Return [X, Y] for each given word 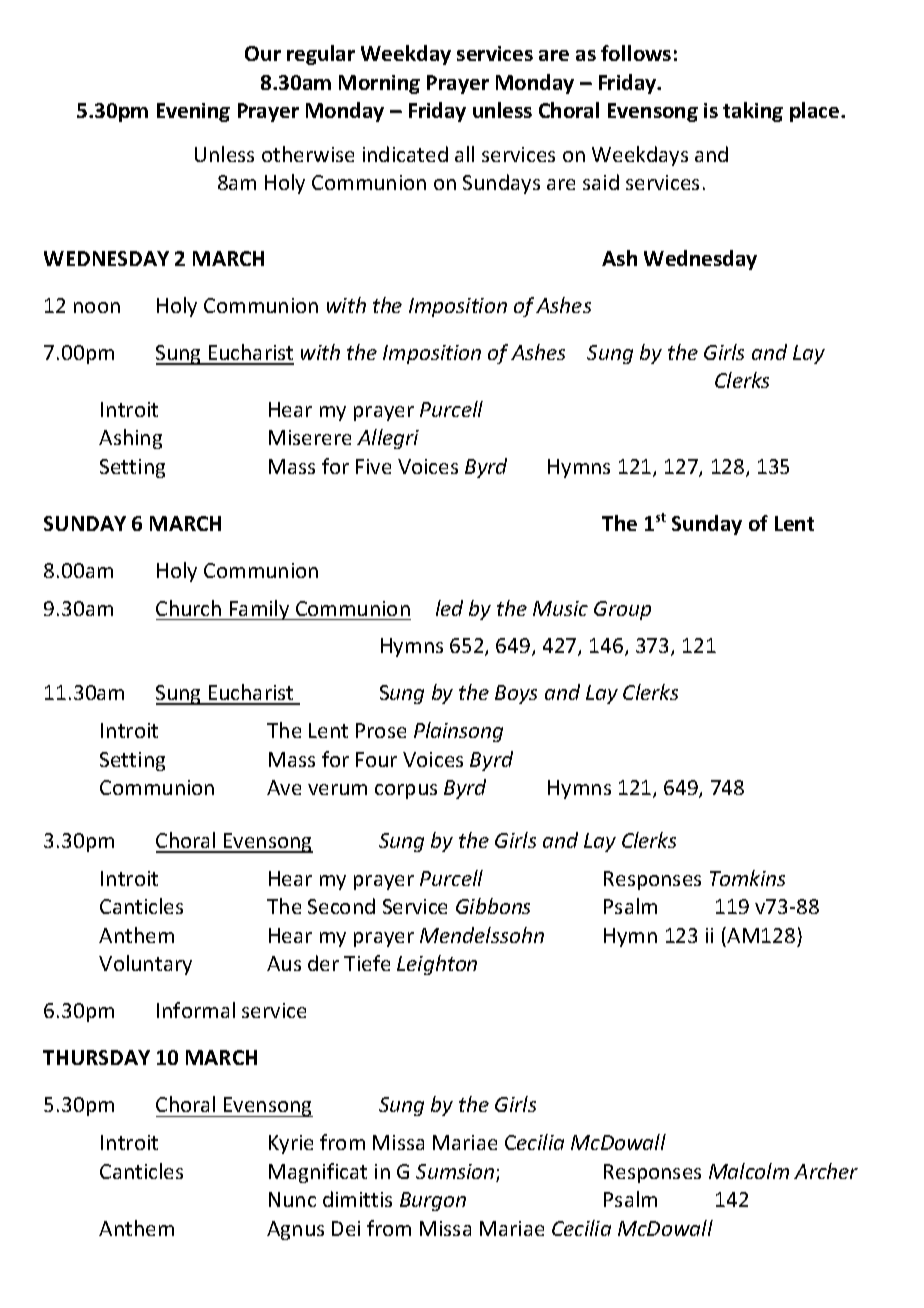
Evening [193, 112]
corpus [406, 791]
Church [188, 608]
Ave [284, 787]
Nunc [292, 1199]
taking [753, 112]
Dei [346, 1228]
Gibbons [493, 906]
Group [622, 610]
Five [373, 466]
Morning [379, 84]
